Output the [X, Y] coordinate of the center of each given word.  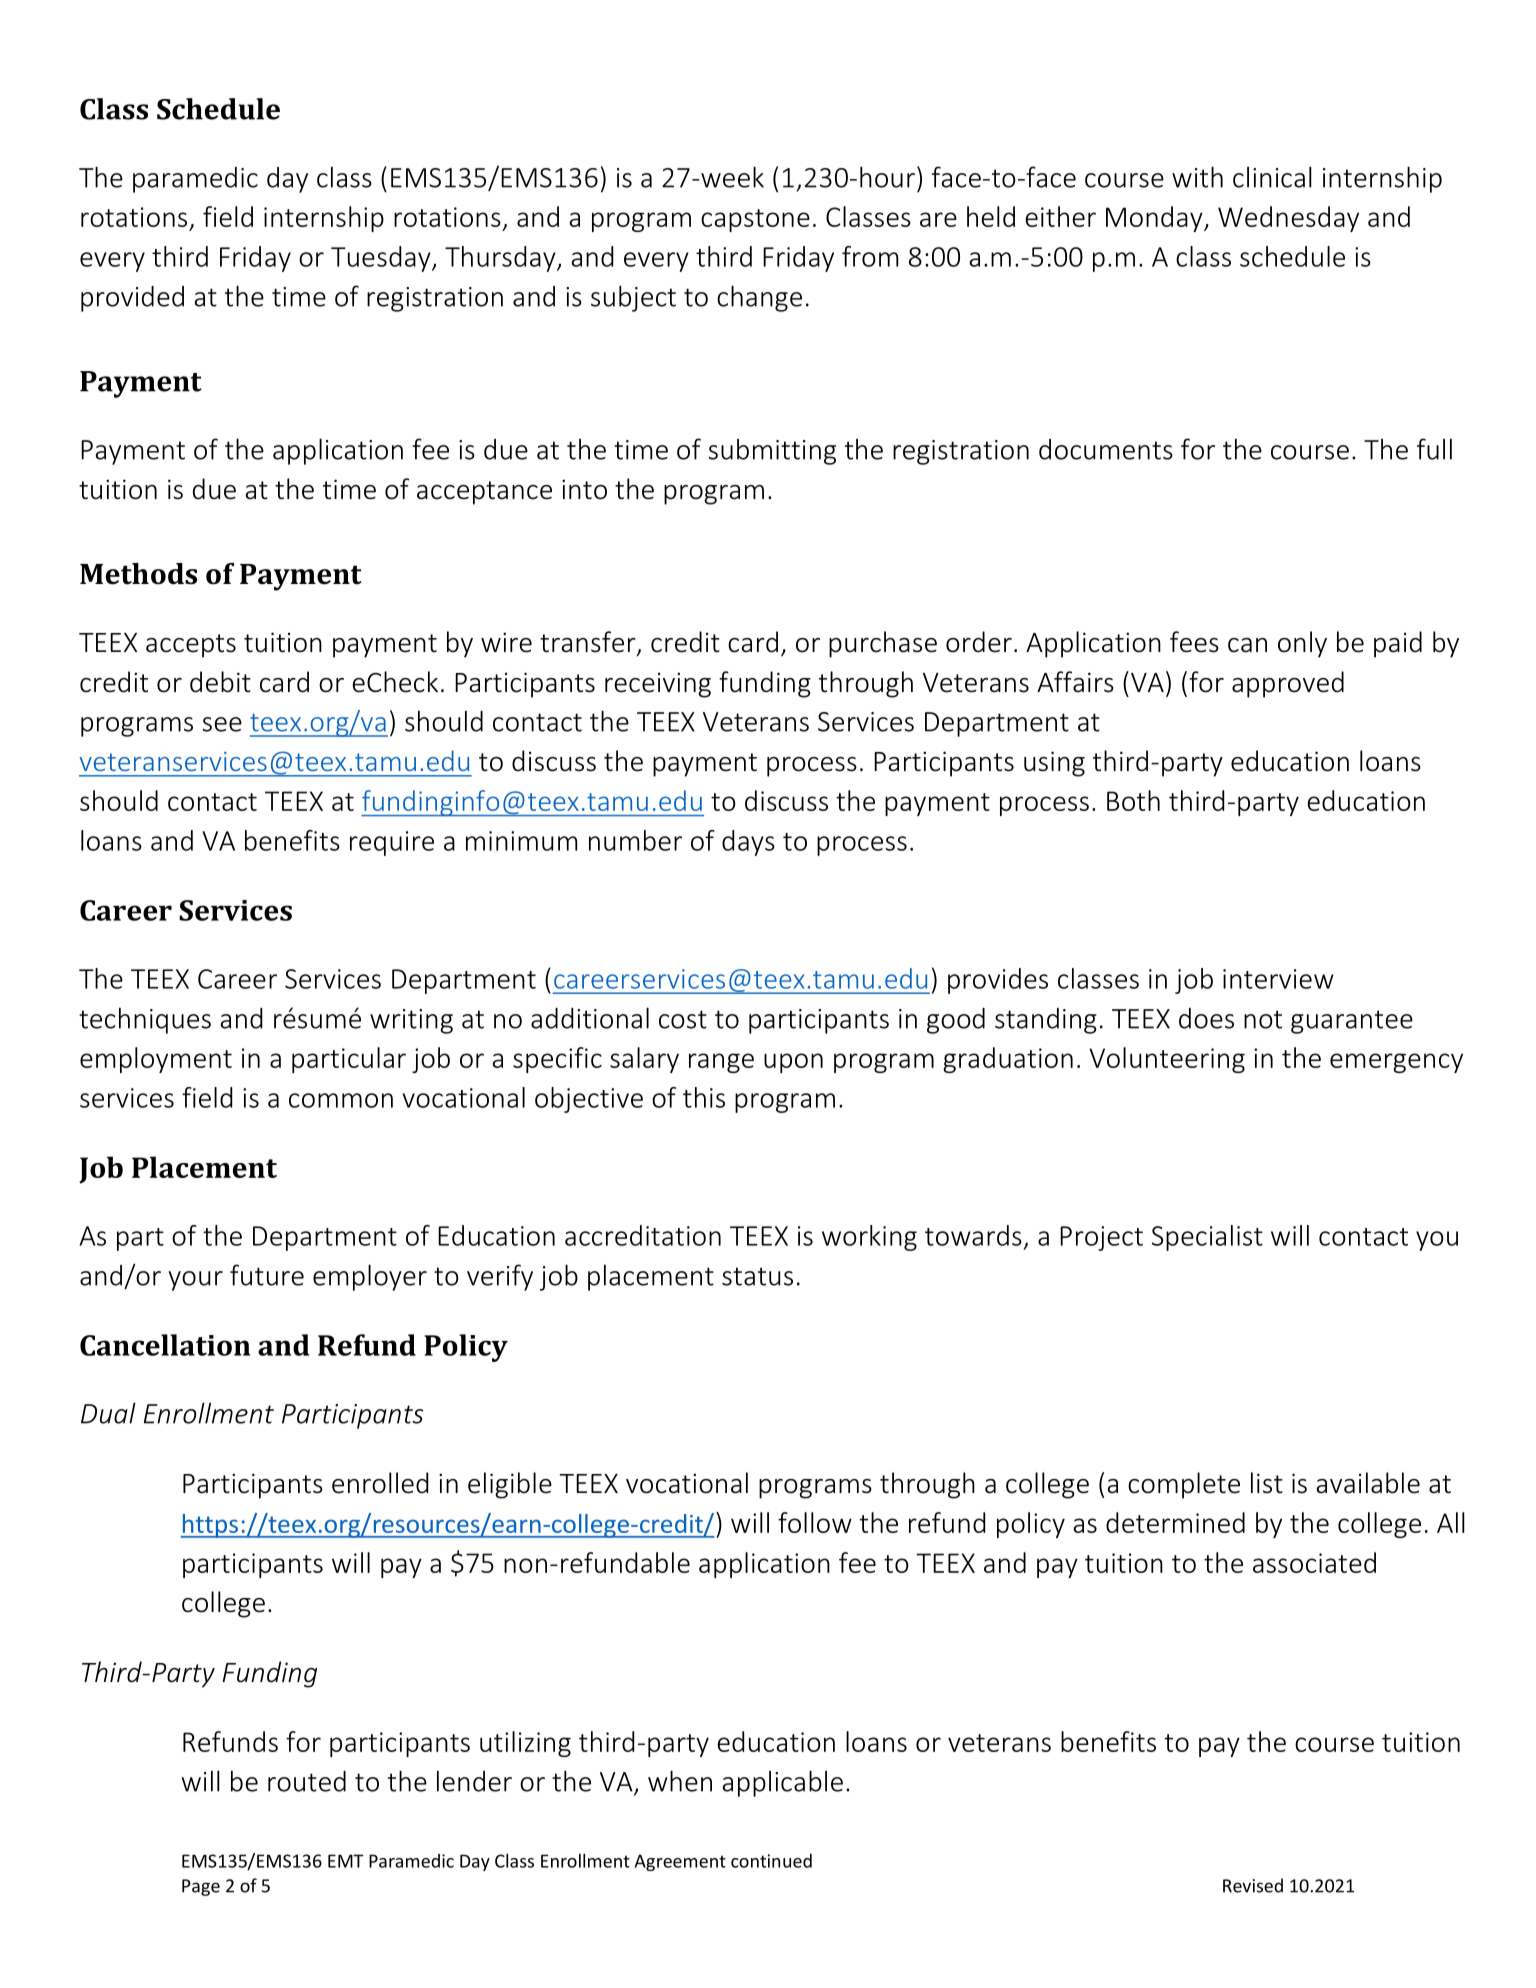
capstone [755, 220]
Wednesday [1288, 219]
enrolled [380, 1483]
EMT [345, 1861]
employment [156, 1060]
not [1263, 1019]
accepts [191, 646]
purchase [883, 644]
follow [815, 1522]
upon [793, 1063]
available [1368, 1483]
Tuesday [382, 259]
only [1302, 644]
